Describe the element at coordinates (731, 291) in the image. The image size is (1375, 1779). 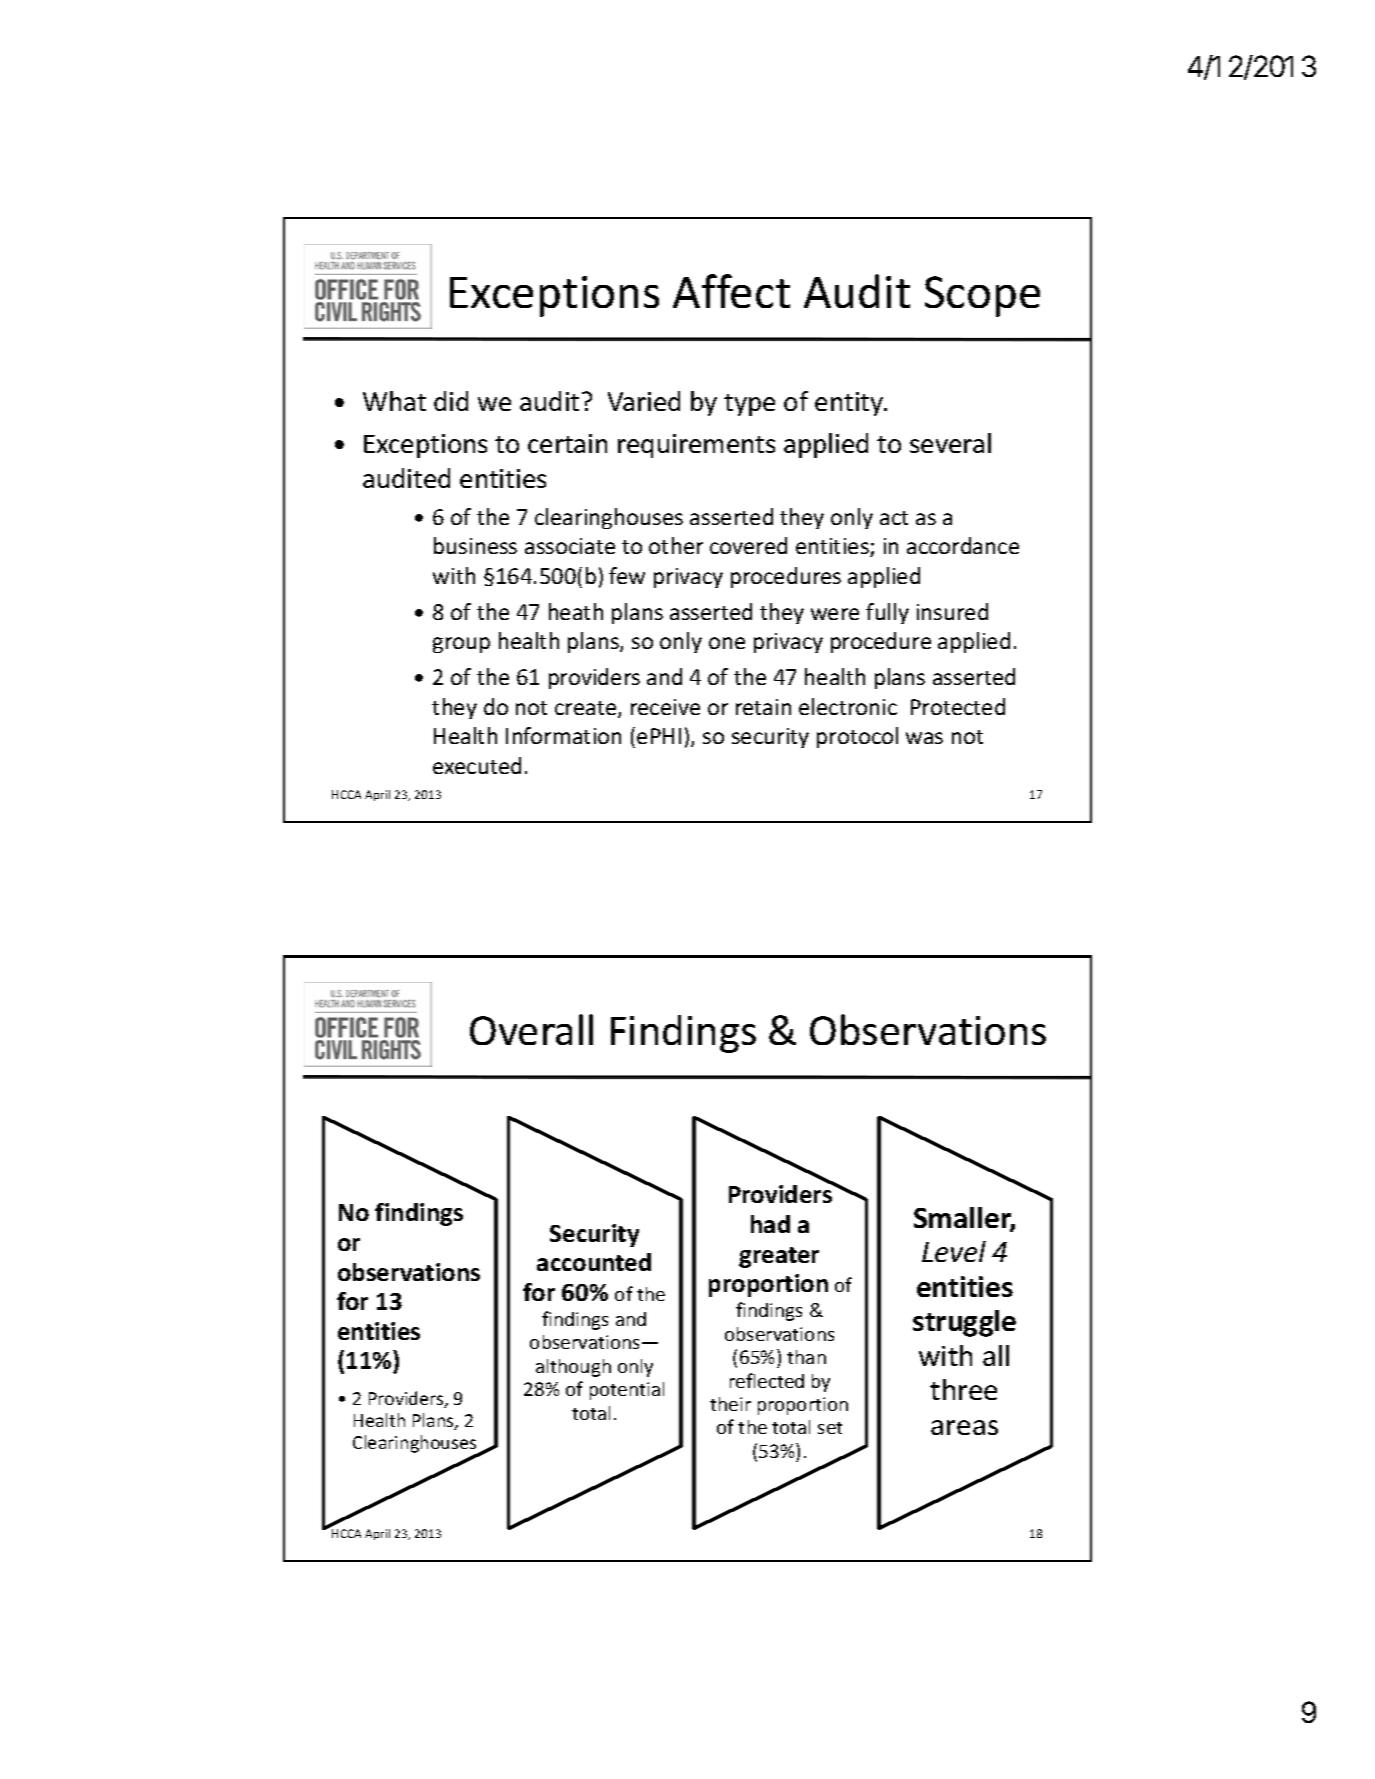
I see `Affect` at that location.
